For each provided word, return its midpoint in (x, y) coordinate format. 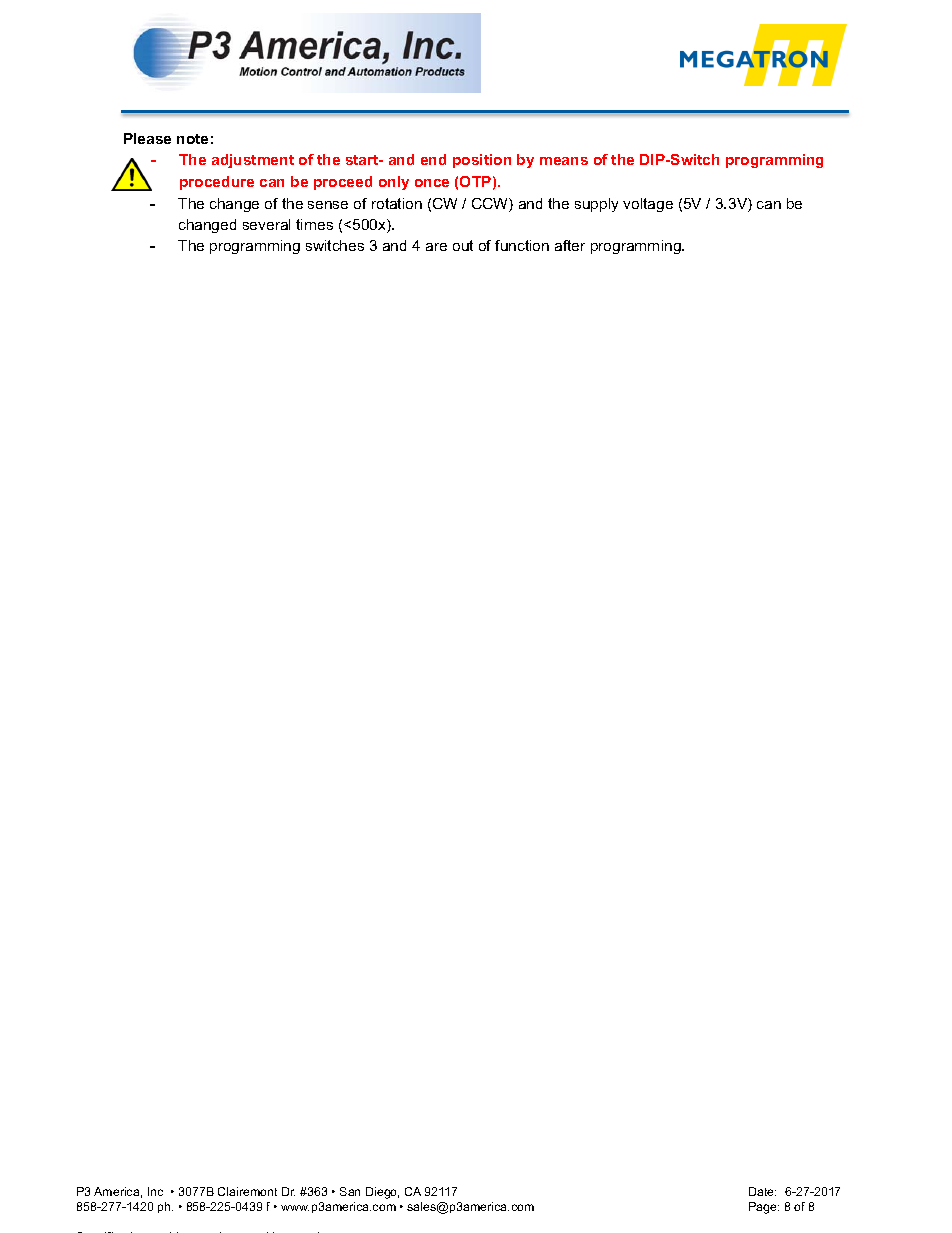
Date (762, 1191)
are (436, 247)
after (570, 245)
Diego (382, 1193)
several (266, 224)
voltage (648, 205)
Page (764, 1208)
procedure (217, 183)
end (433, 159)
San (350, 1191)
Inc (155, 1191)
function (522, 245)
